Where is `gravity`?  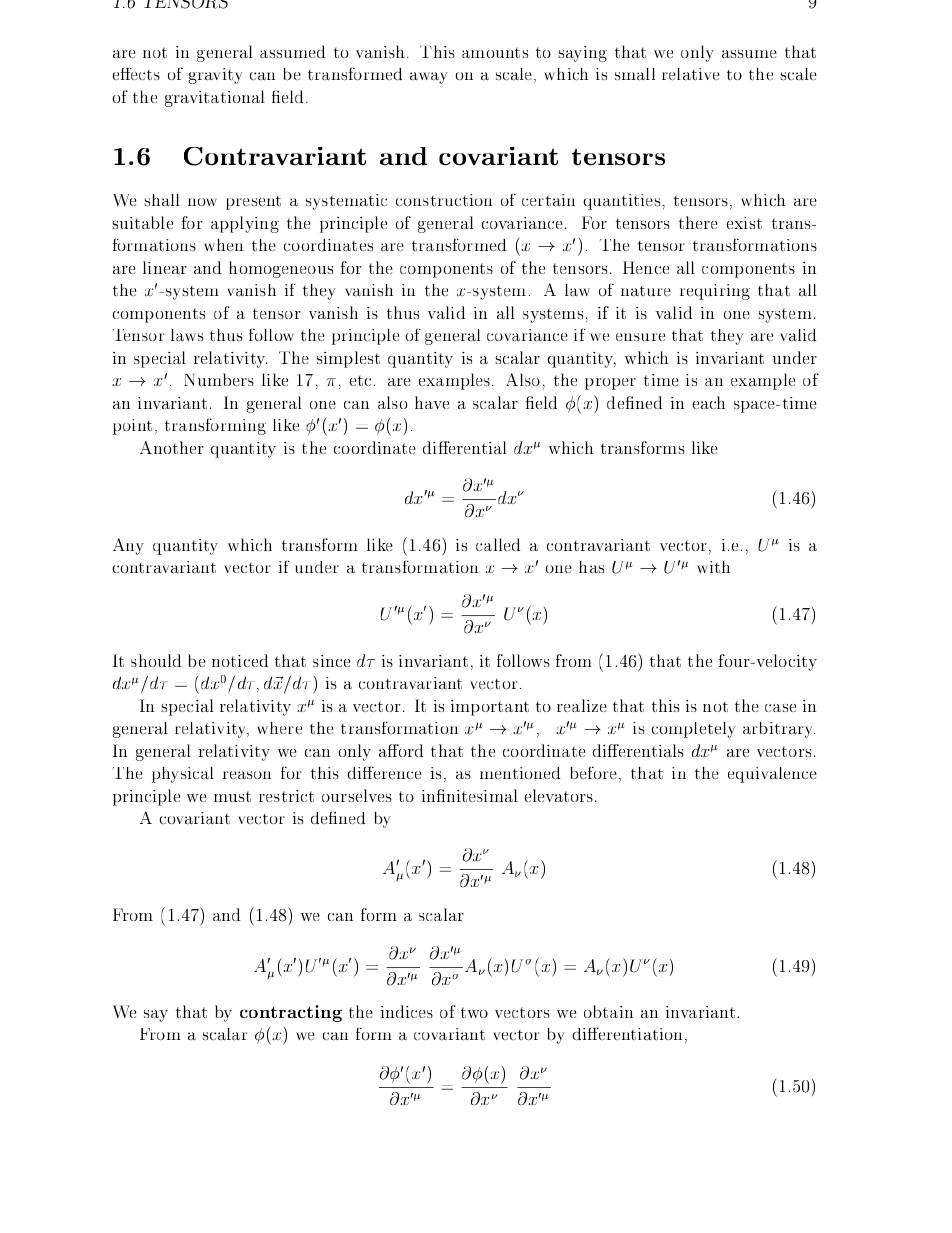
gravity is located at coordinates (215, 76).
